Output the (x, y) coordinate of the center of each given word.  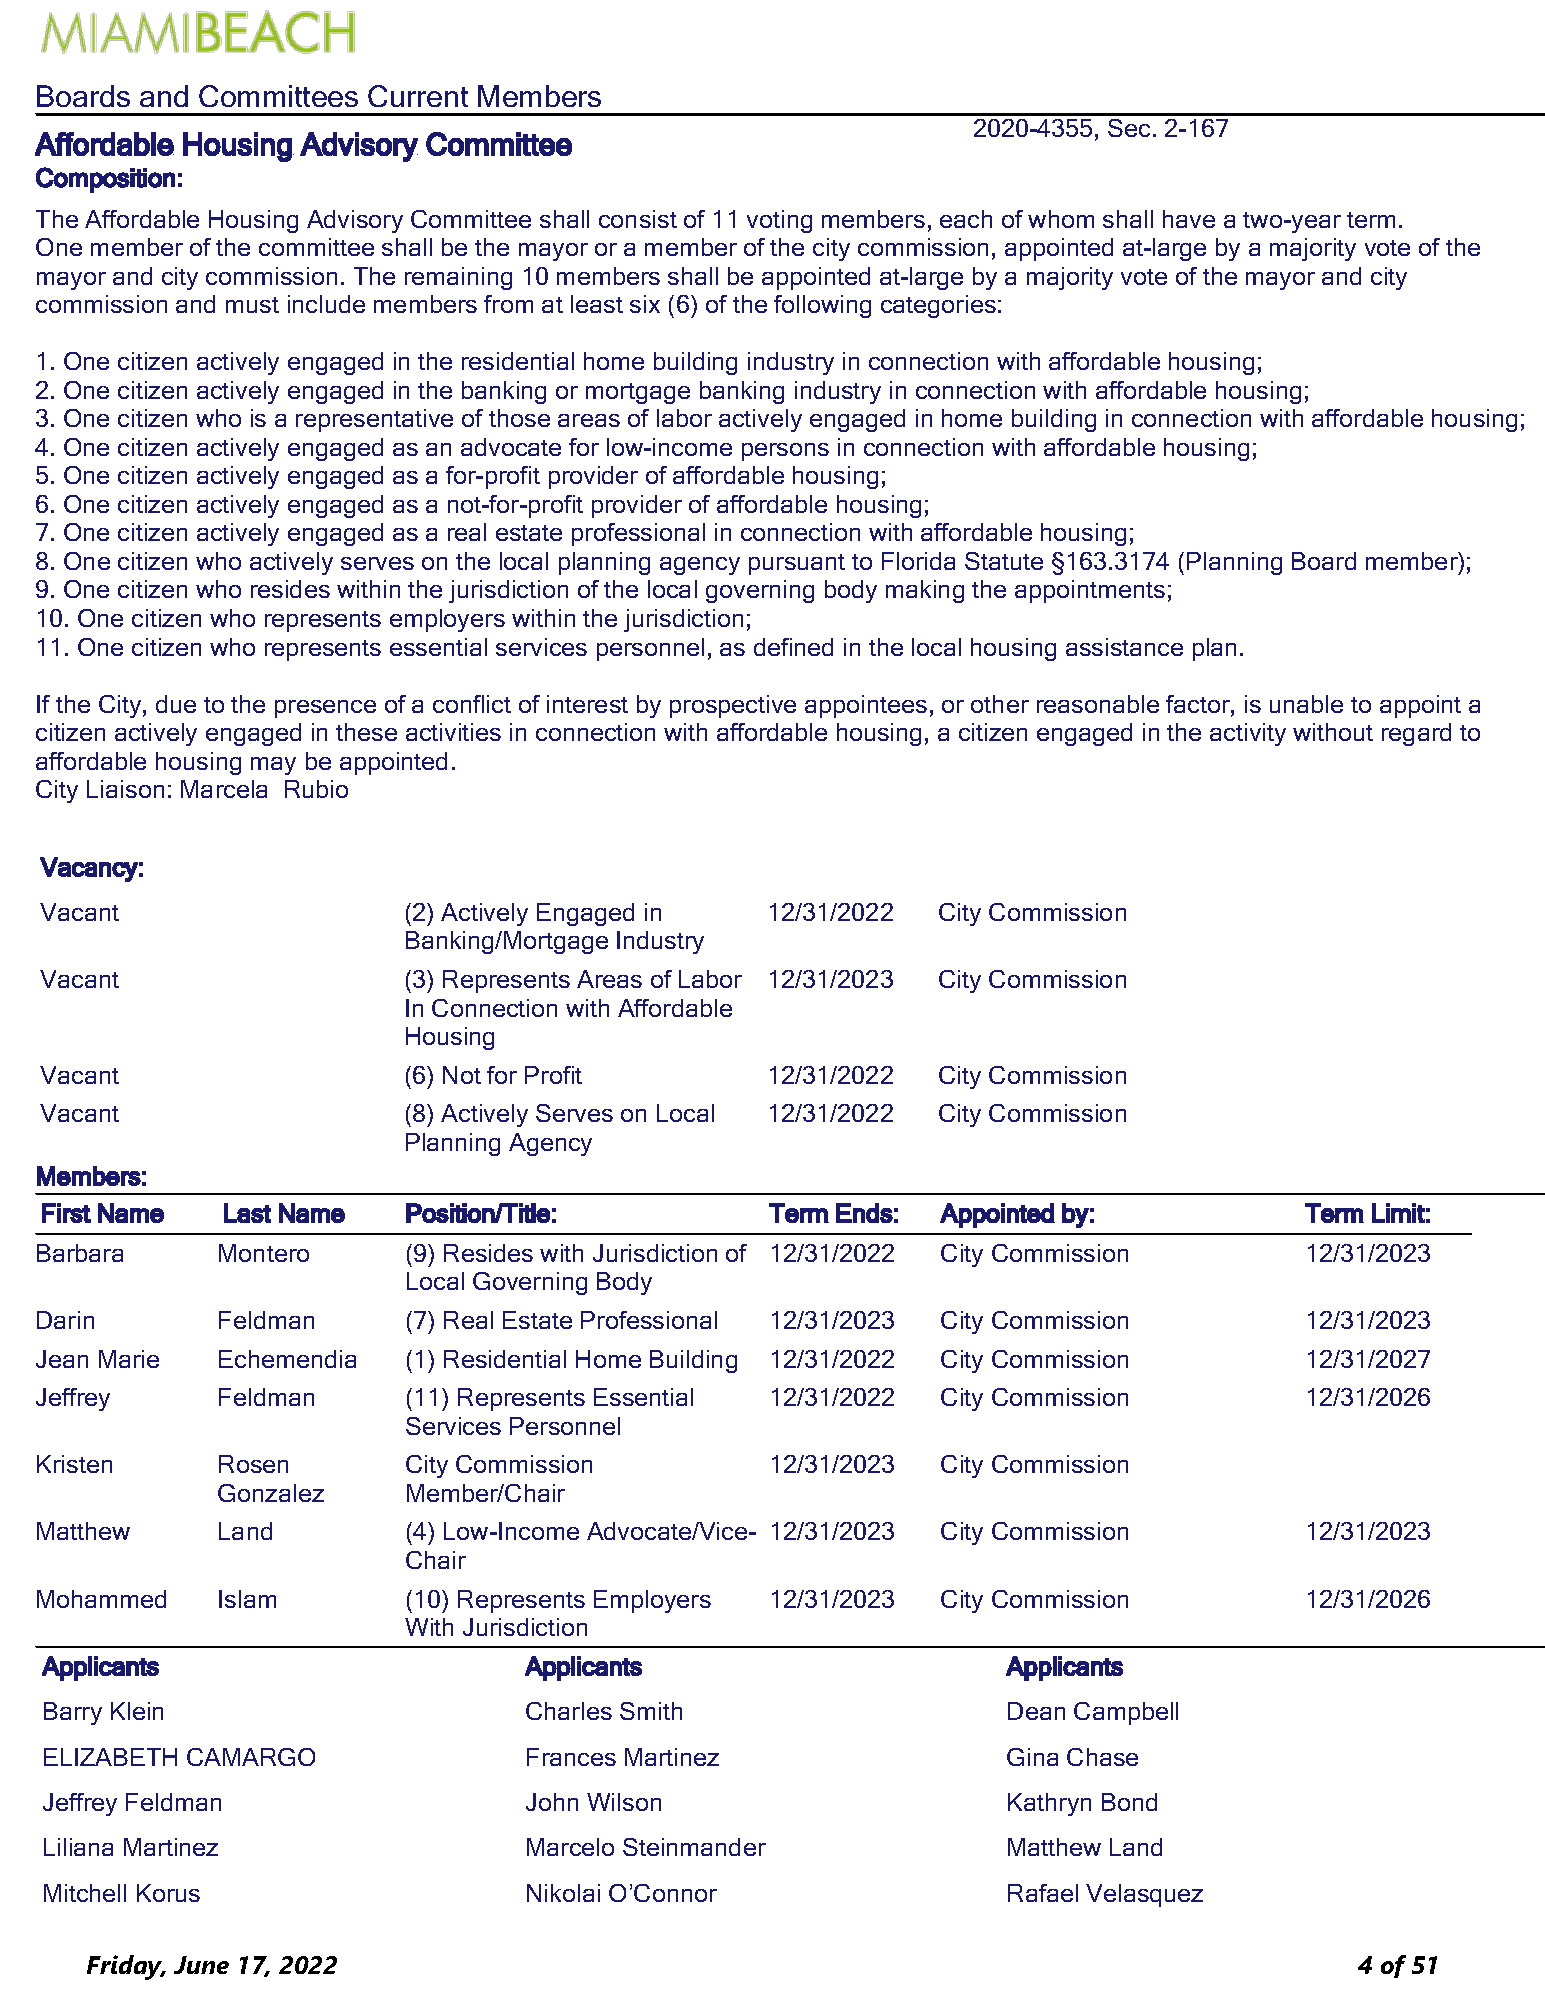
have (1189, 219)
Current (418, 96)
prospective (733, 706)
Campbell (1126, 1713)
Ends (864, 1213)
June (201, 1965)
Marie (129, 1359)
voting (779, 221)
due (176, 704)
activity (1248, 734)
